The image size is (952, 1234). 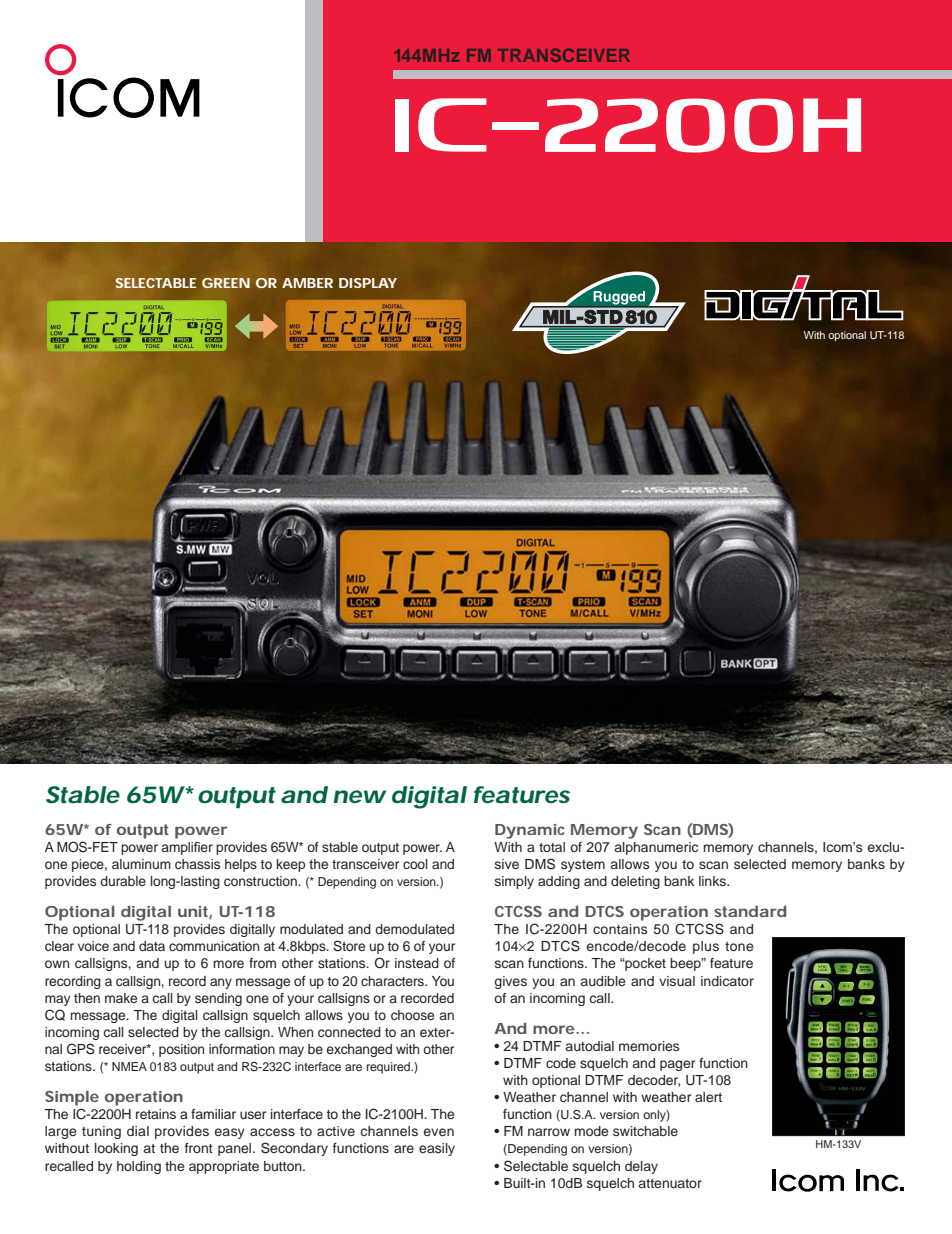 I want to click on visual, so click(x=677, y=981).
